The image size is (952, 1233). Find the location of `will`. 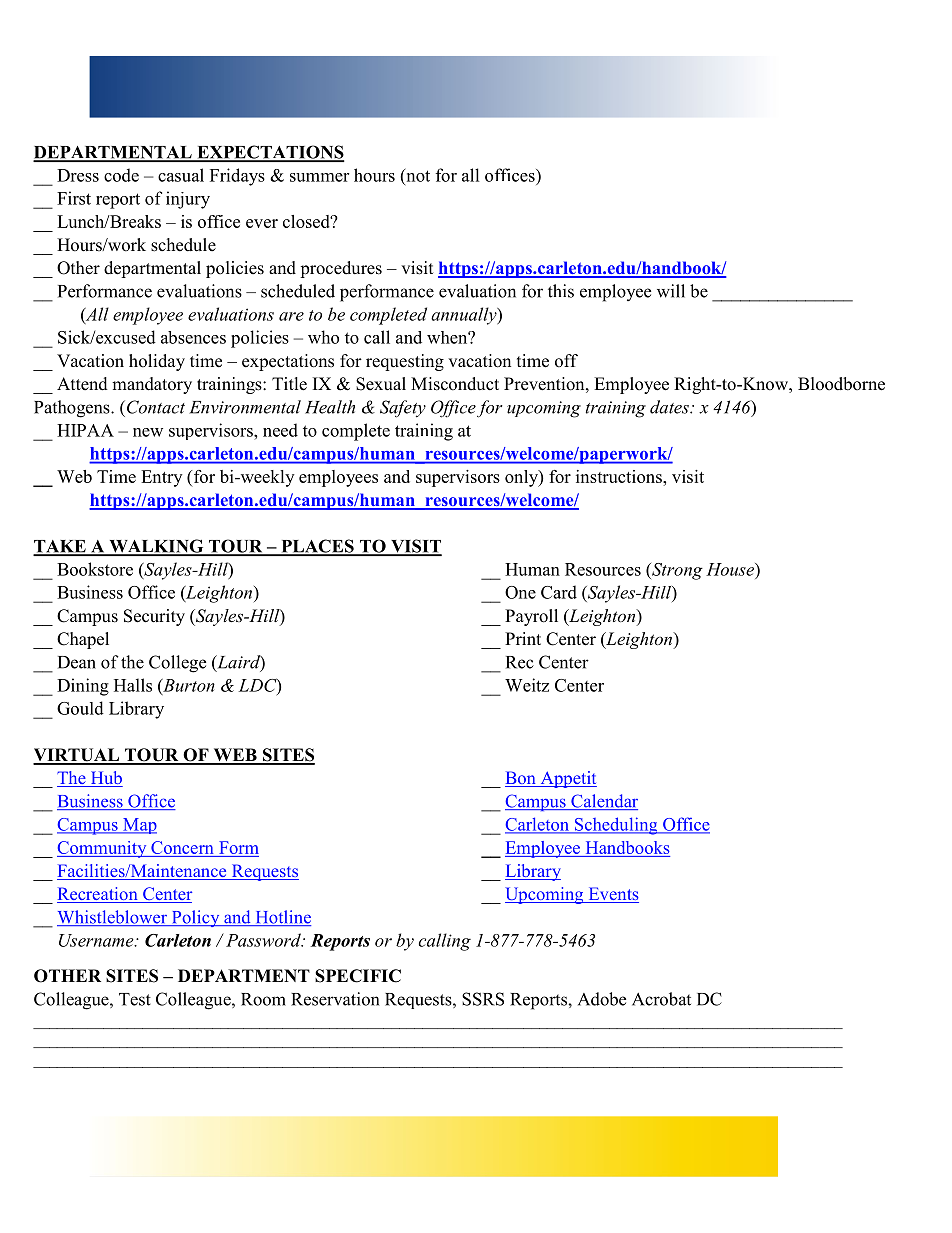

will is located at coordinates (671, 291).
